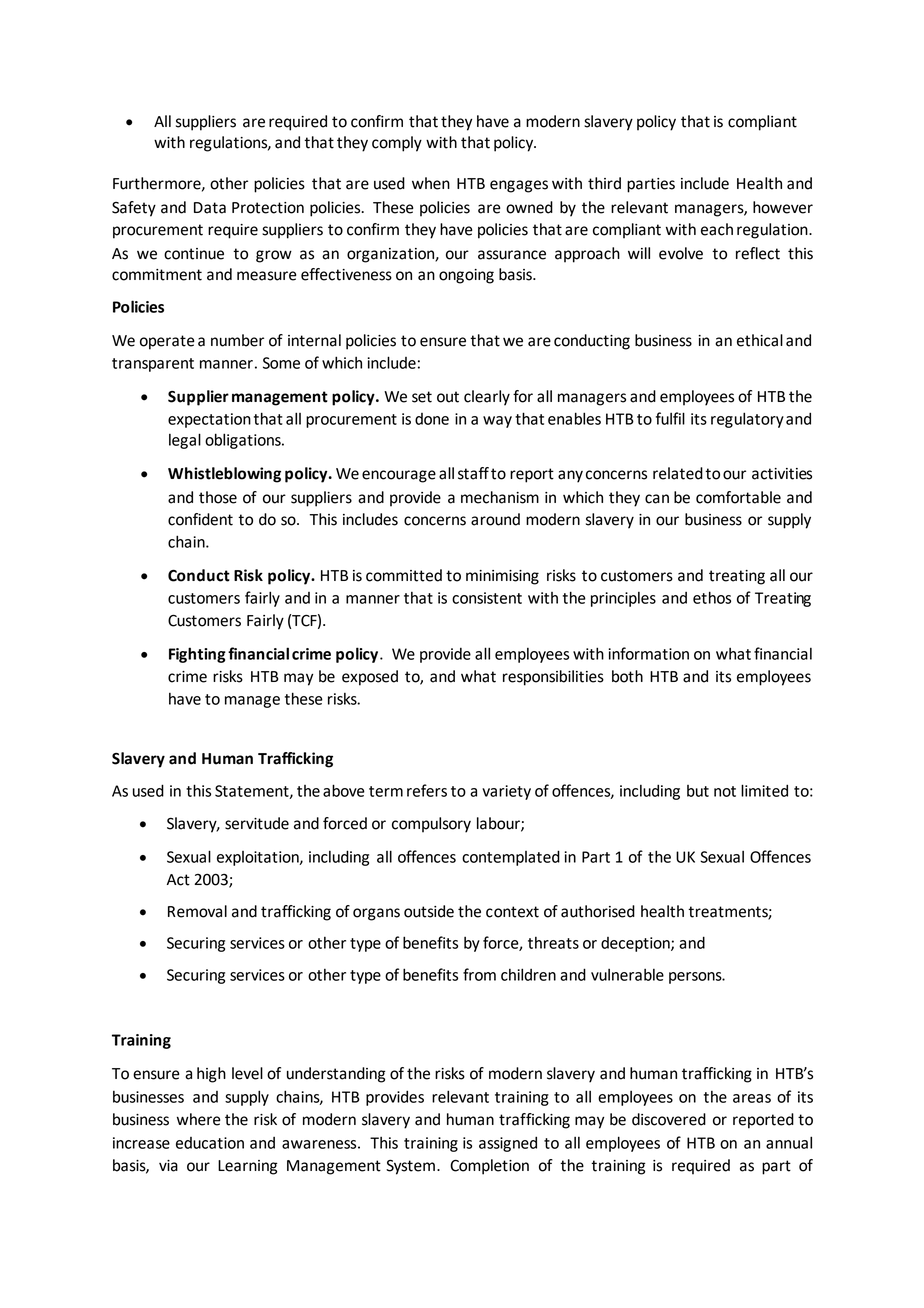  What do you see at coordinates (209, 420) in the screenshot?
I see `expectation` at bounding box center [209, 420].
